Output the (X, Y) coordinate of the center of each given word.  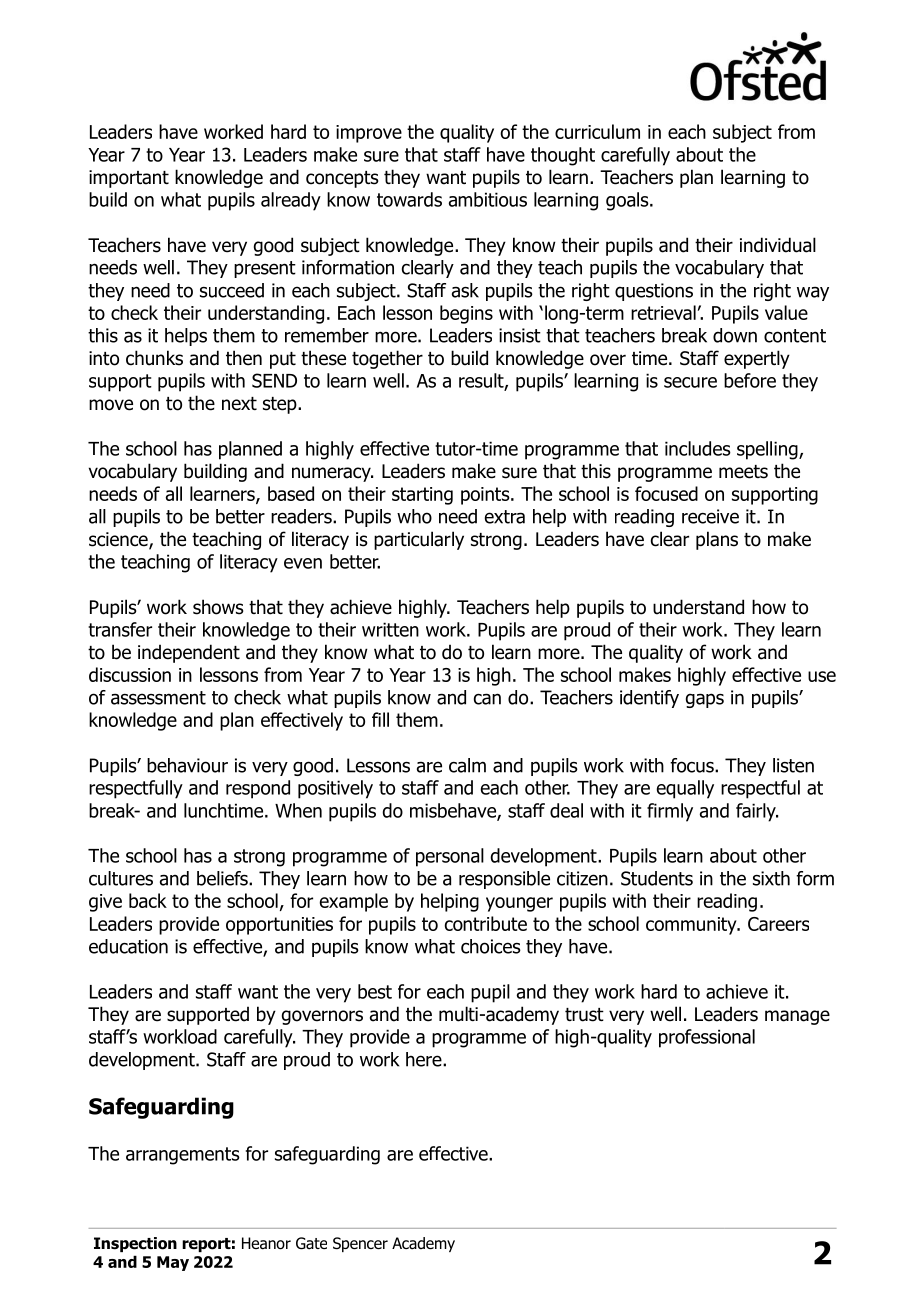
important (129, 179)
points (486, 496)
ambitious (488, 199)
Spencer (360, 1244)
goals (628, 201)
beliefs (223, 878)
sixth (771, 878)
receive (710, 516)
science (119, 540)
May (173, 1263)
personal (450, 857)
